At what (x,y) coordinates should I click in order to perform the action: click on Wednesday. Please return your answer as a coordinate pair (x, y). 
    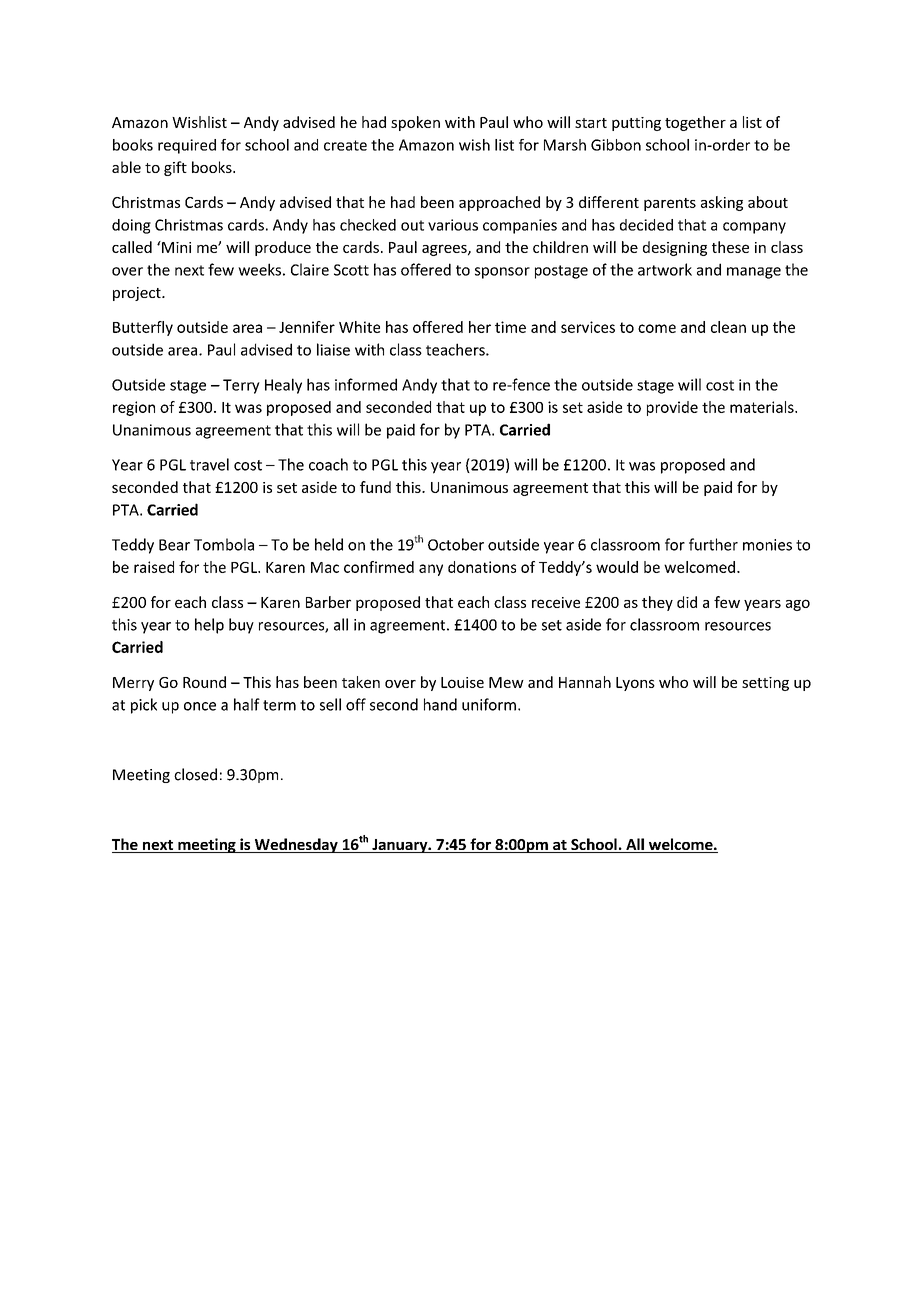
    Looking at the image, I should click on (296, 845).
